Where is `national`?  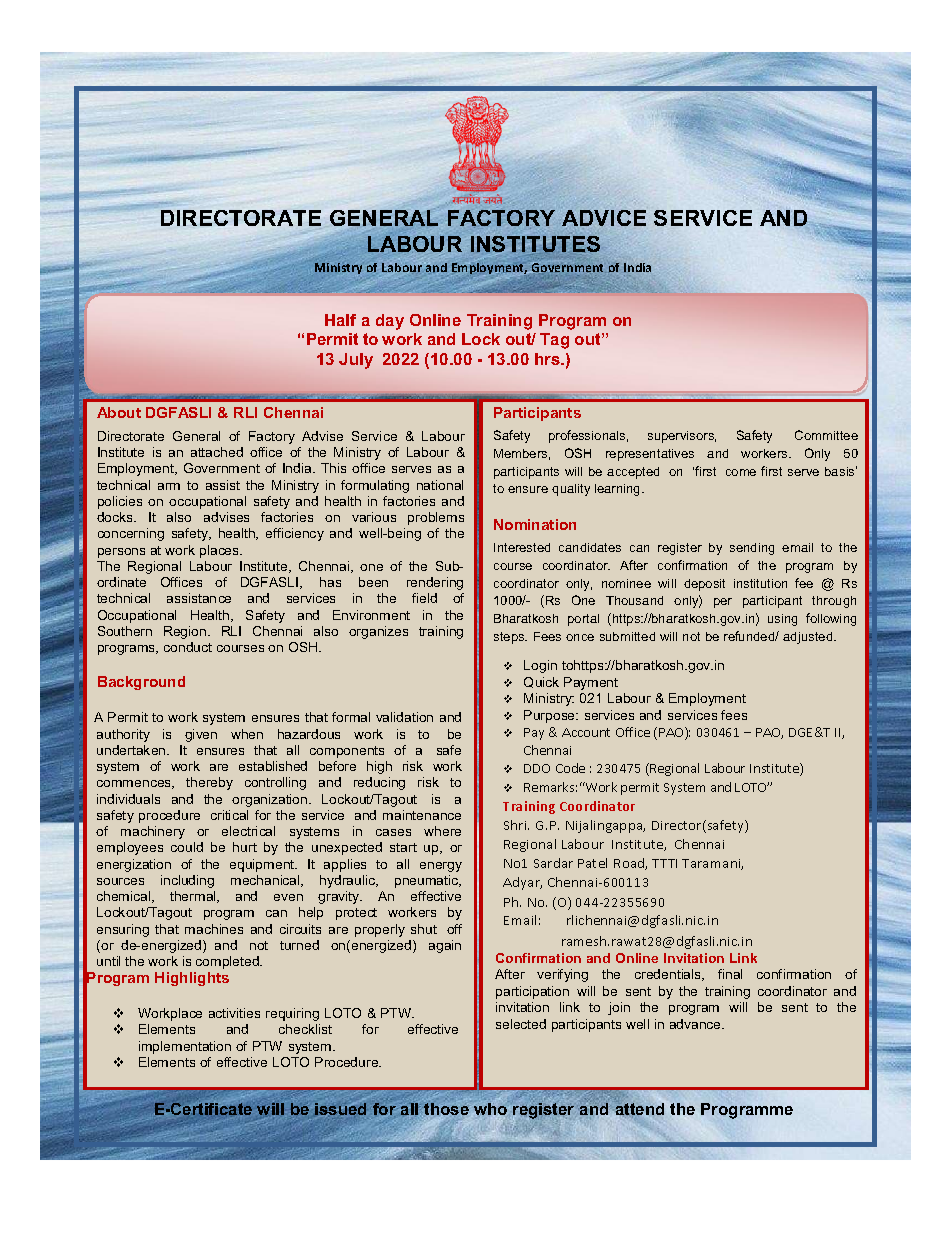
national is located at coordinates (440, 485).
